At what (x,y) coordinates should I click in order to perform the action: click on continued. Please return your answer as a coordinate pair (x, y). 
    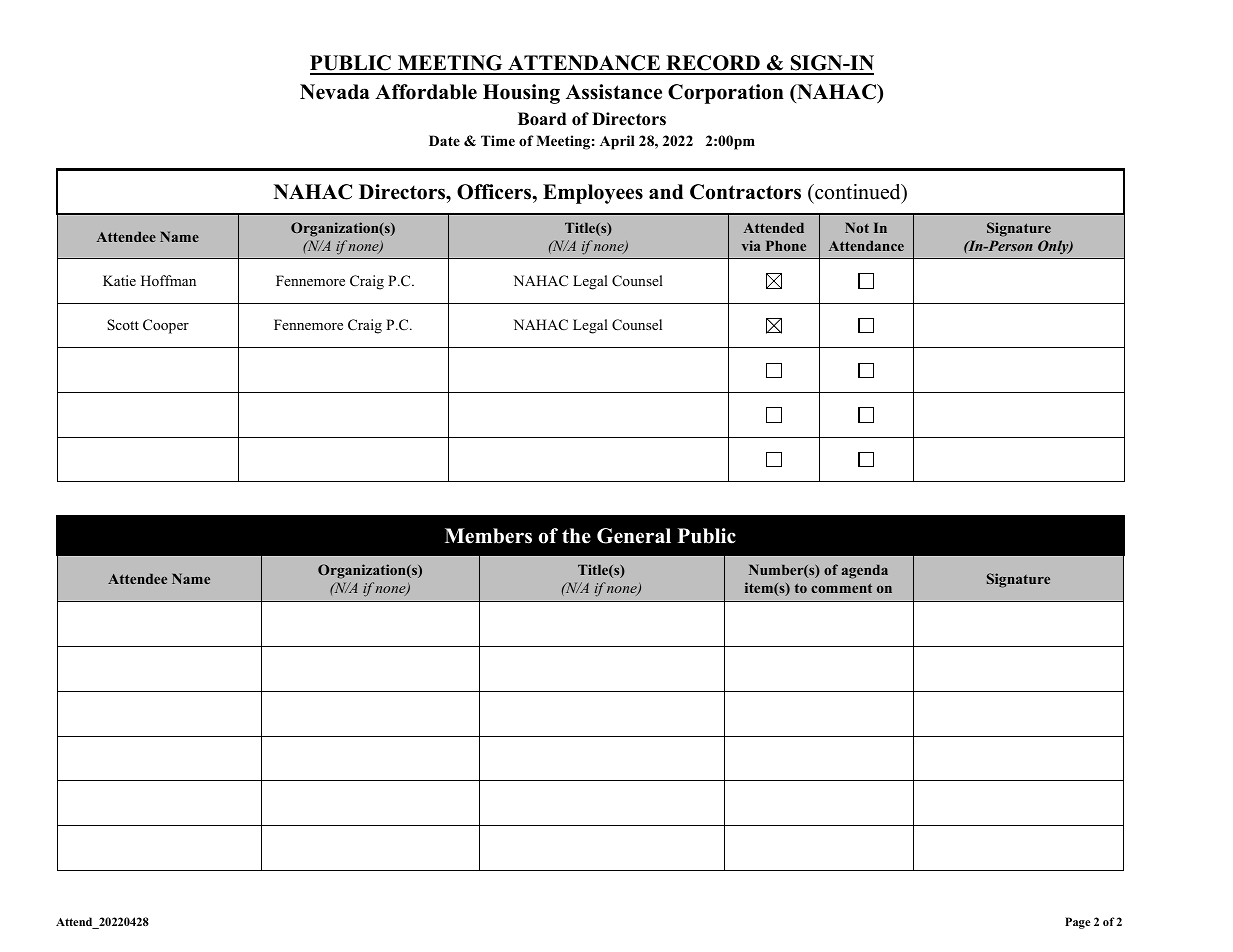
    Looking at the image, I should click on (858, 193).
